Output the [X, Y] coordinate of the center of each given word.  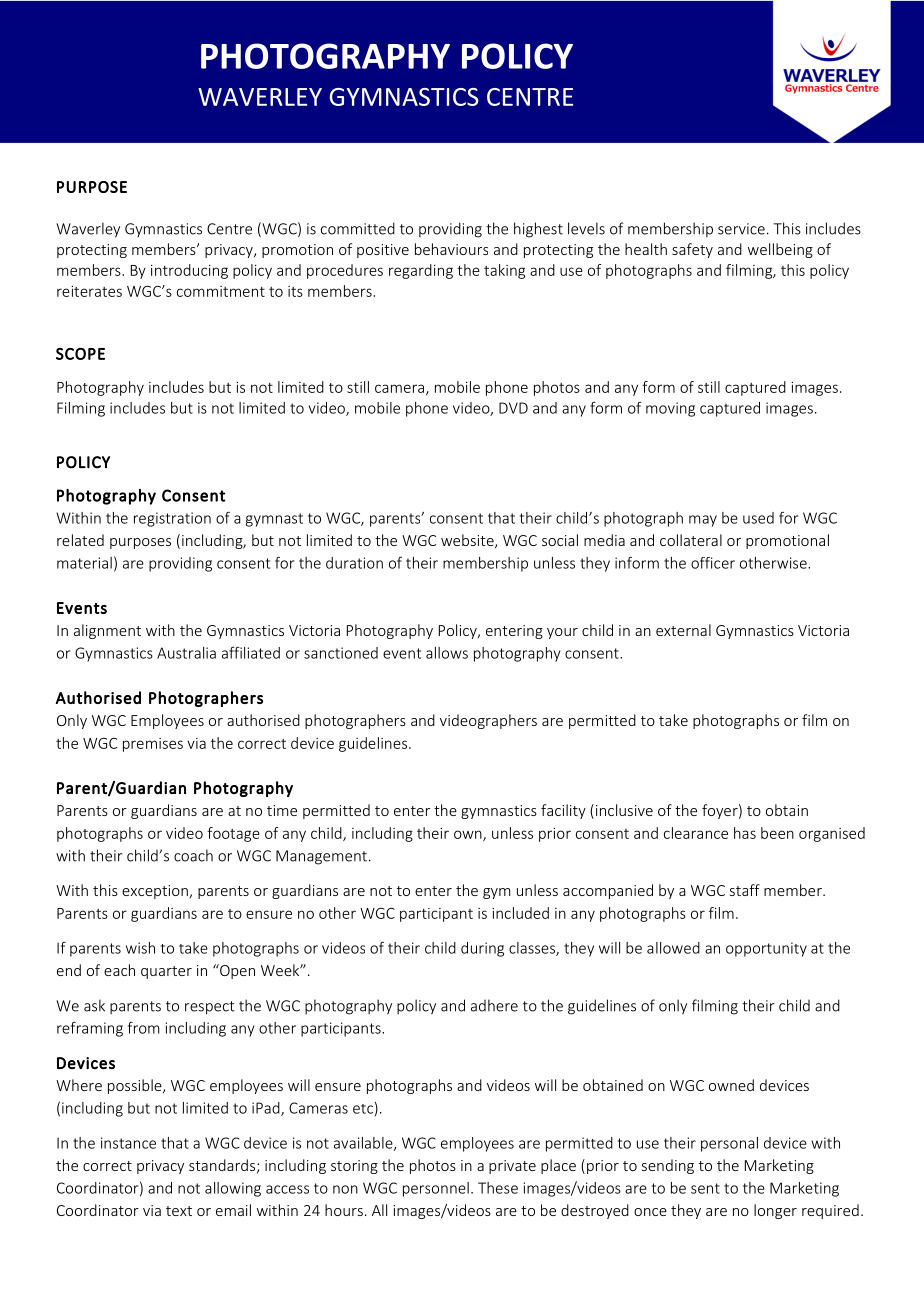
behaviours [451, 249]
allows [447, 653]
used [758, 518]
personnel [436, 1189]
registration [172, 519]
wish [140, 948]
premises [153, 745]
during [482, 949]
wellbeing [780, 250]
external [683, 630]
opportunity [766, 949]
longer [775, 1211]
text [179, 1211]
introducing [189, 271]
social [560, 540]
